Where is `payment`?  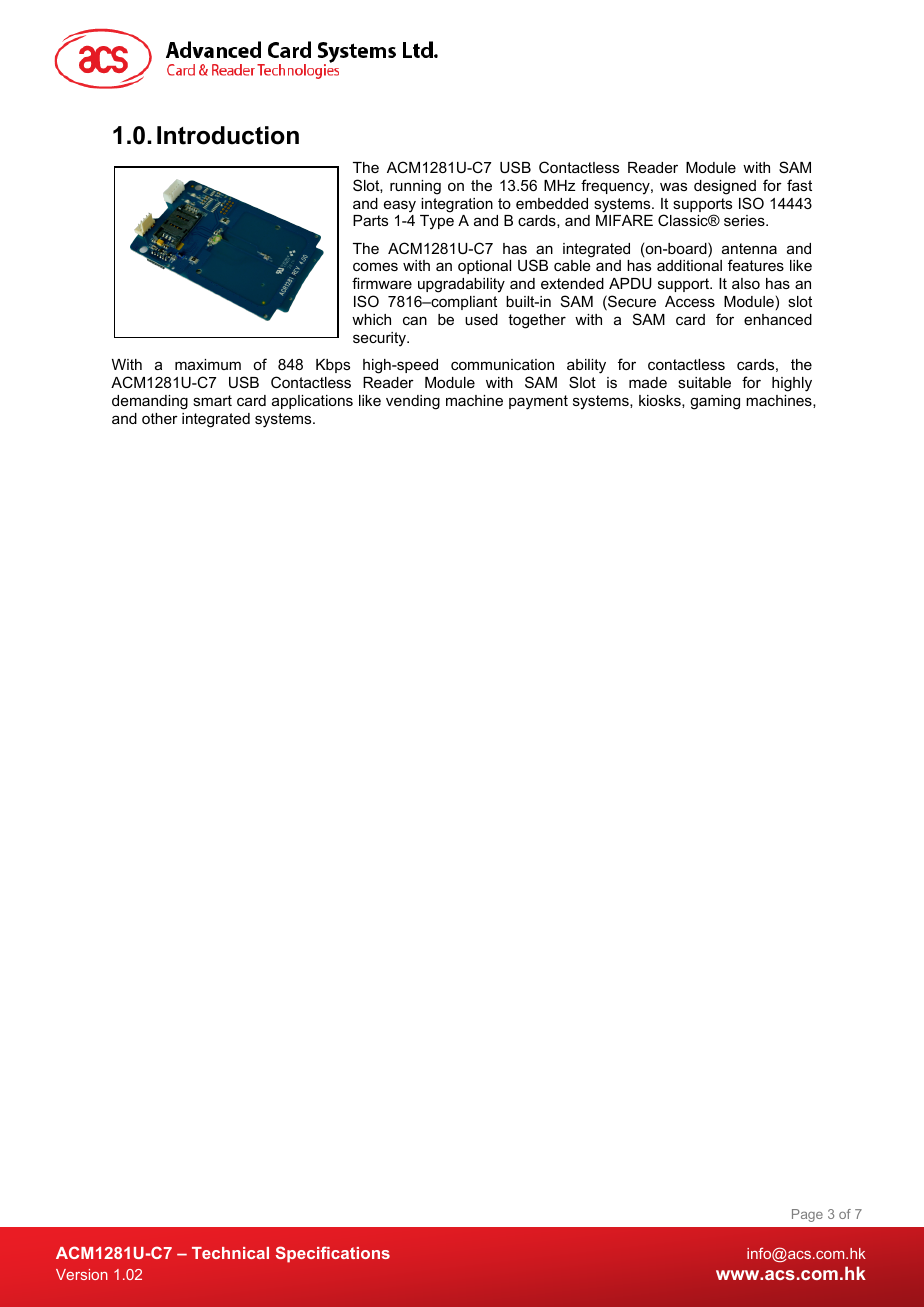 payment is located at coordinates (538, 402).
